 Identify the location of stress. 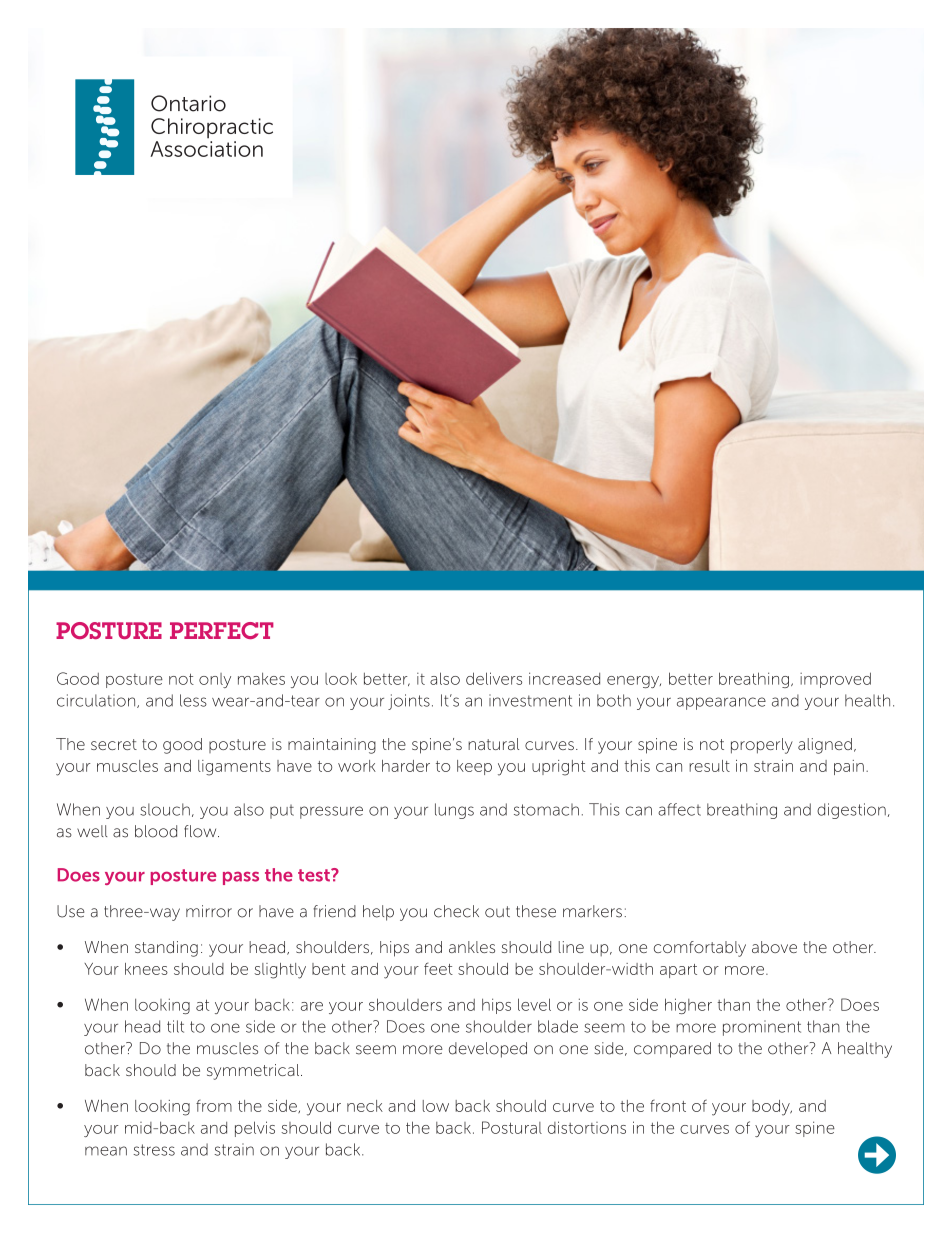
(154, 1150).
